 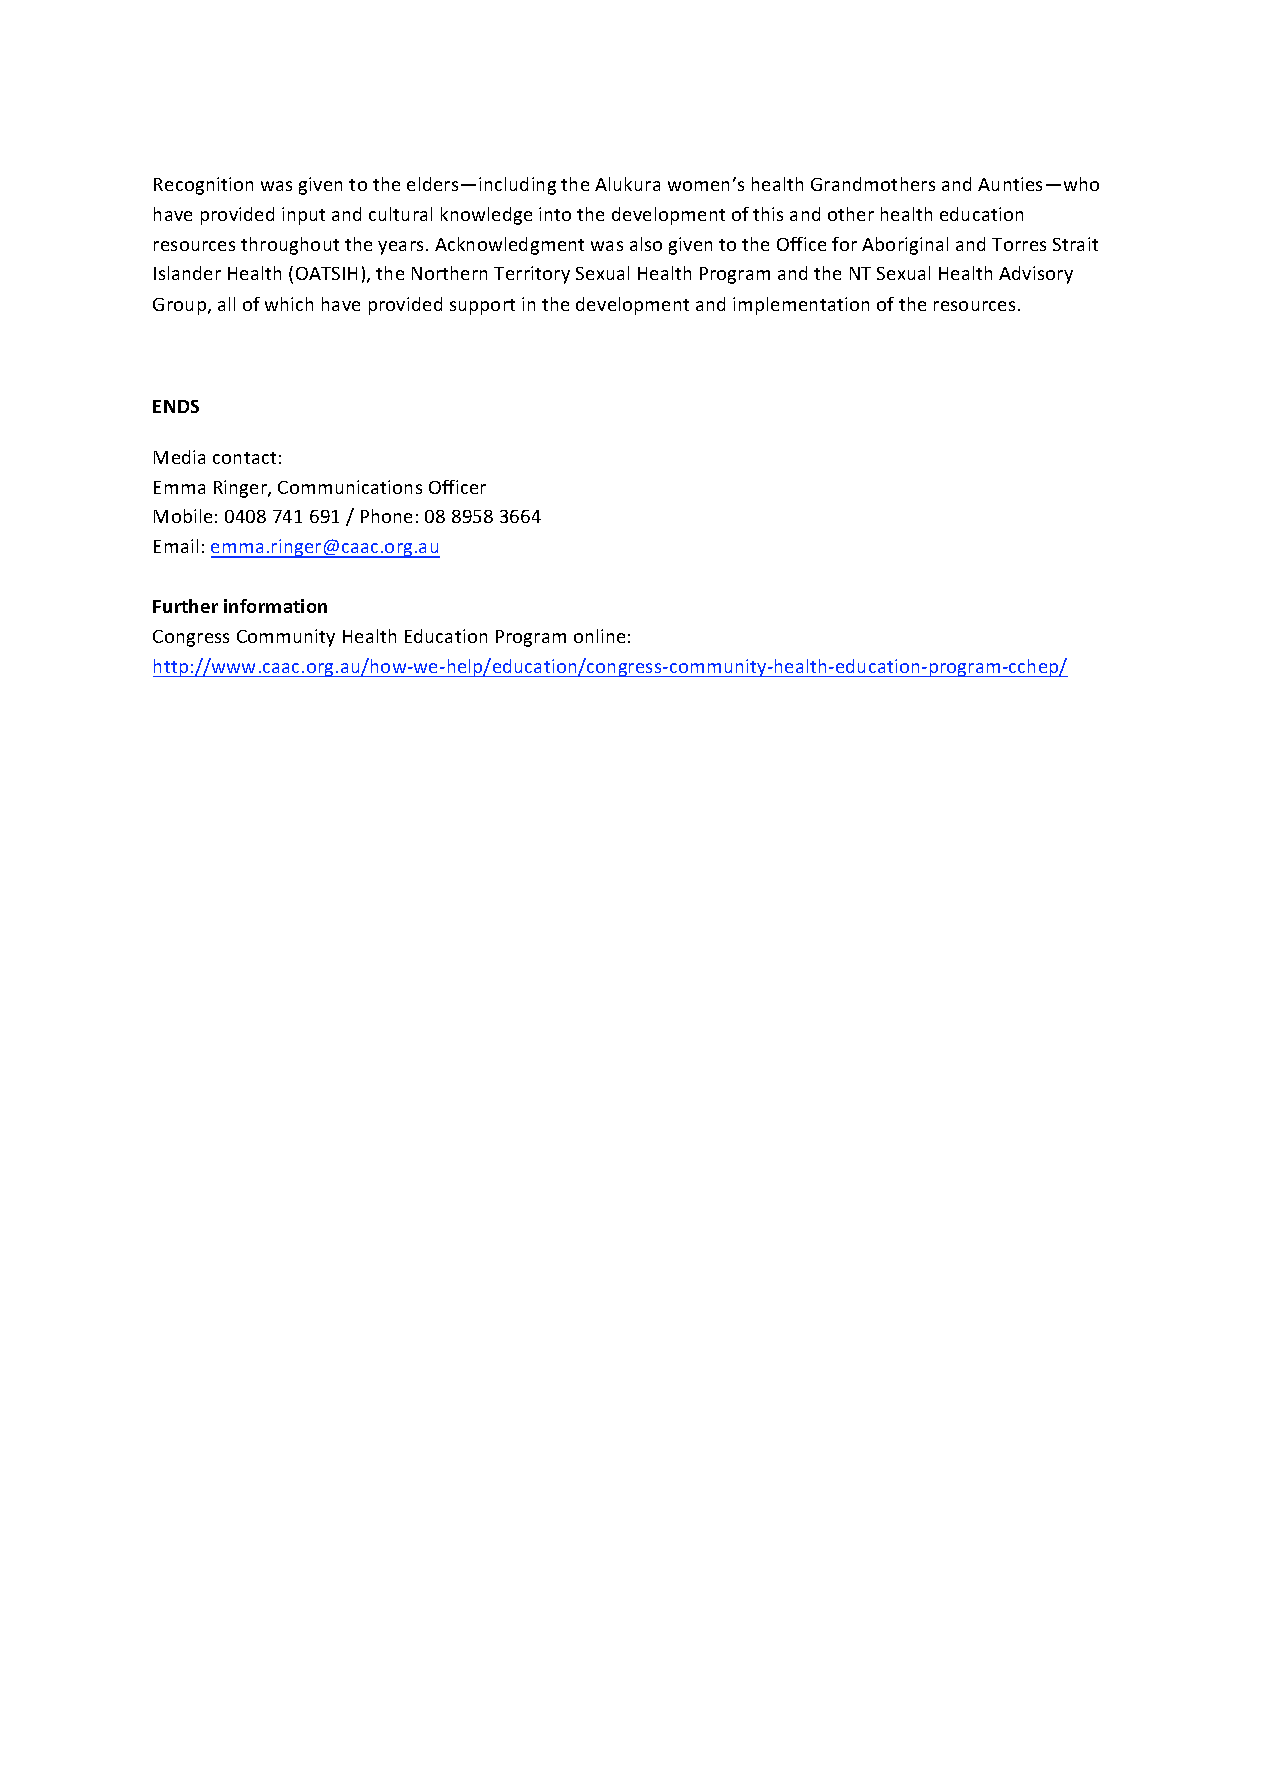 What do you see at coordinates (386, 516) in the page?
I see `Phone` at bounding box center [386, 516].
